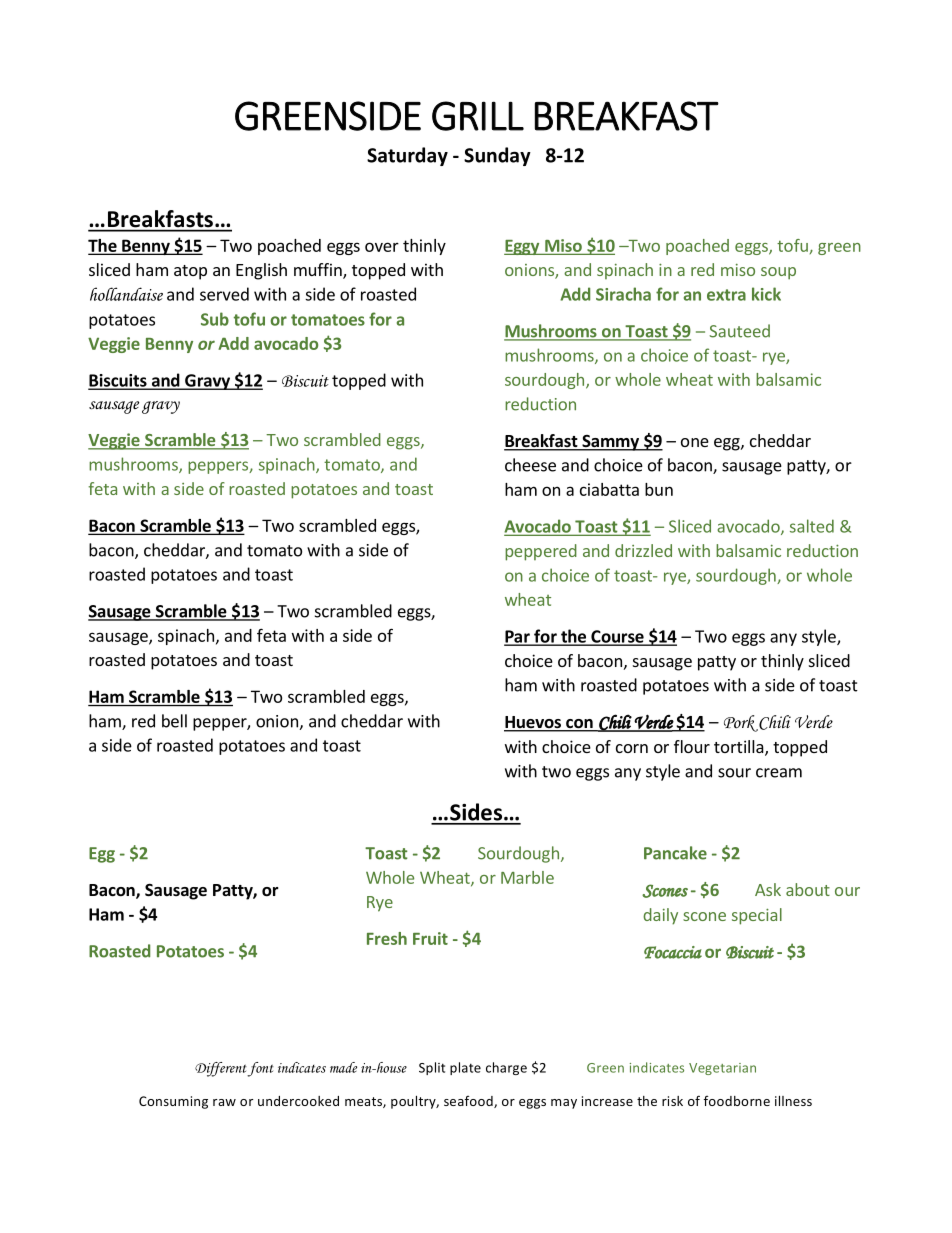 This page has height=1233, width=952. I want to click on soup, so click(778, 273).
